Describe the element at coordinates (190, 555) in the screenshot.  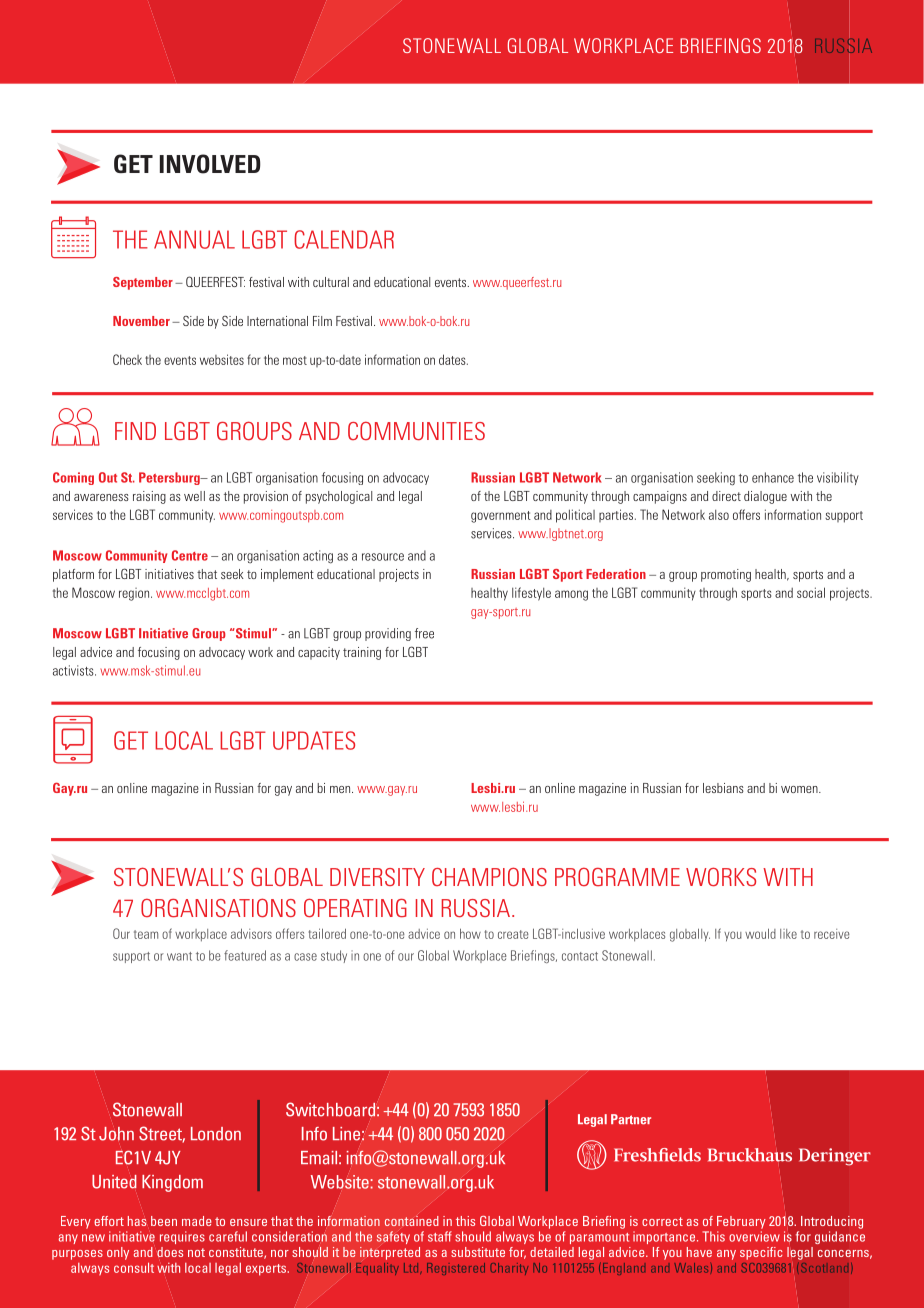
I see `Centre` at that location.
